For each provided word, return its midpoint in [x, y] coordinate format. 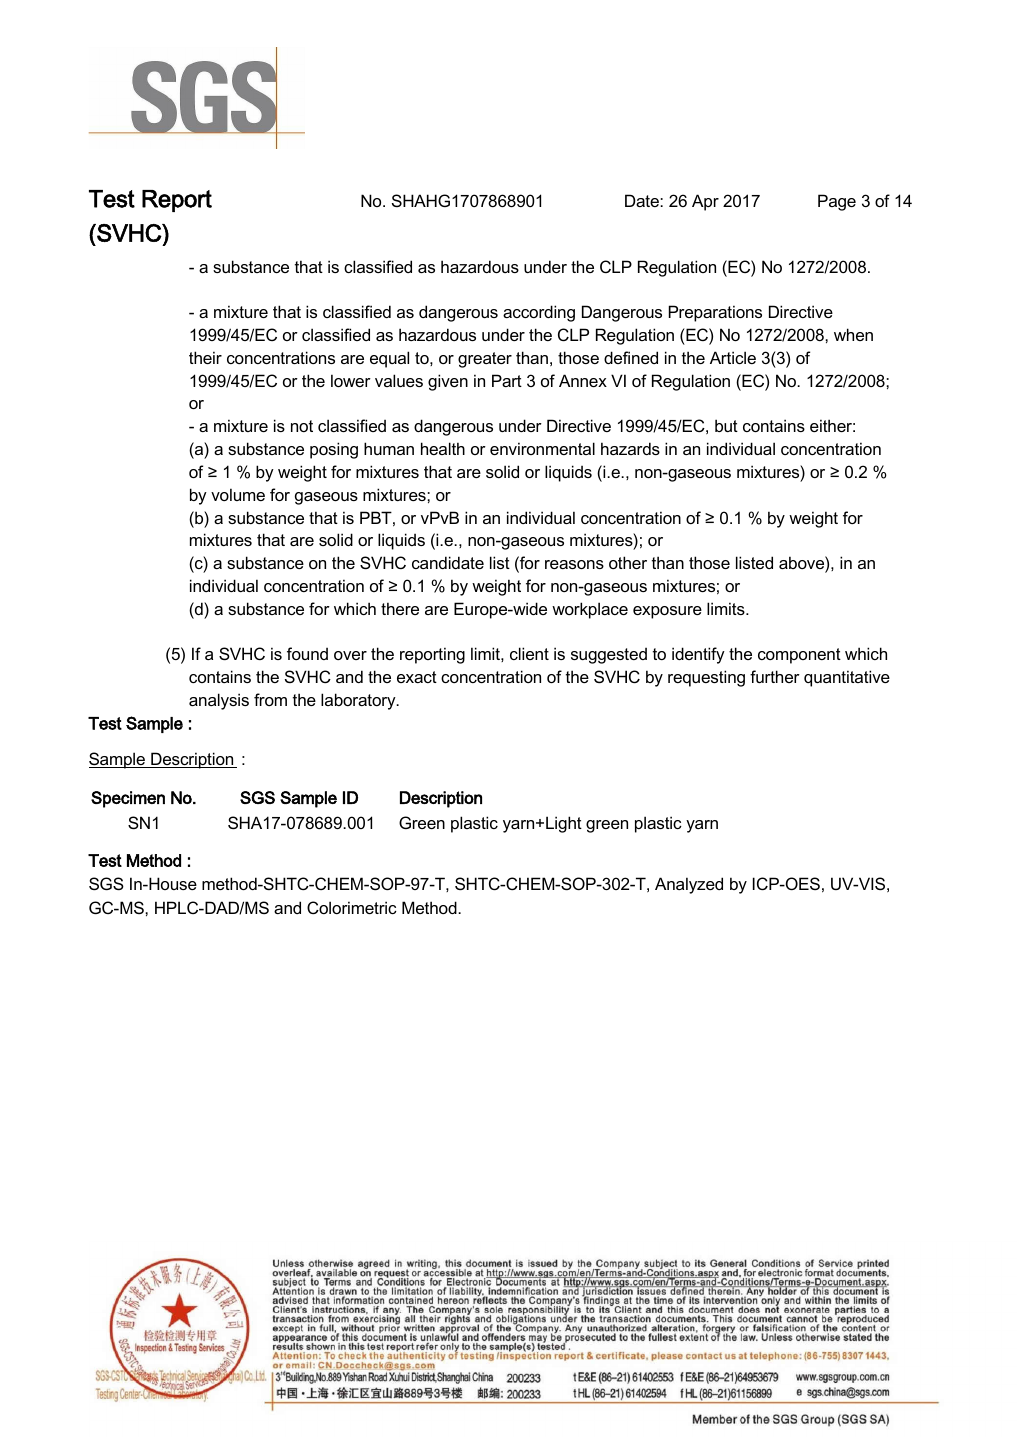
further [775, 676]
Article [733, 357]
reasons [574, 564]
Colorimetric [352, 907]
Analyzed [689, 885]
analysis [219, 701]
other [628, 562]
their [205, 357]
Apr [705, 202]
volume [238, 494]
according [539, 313]
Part [507, 380]
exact [417, 677]
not [302, 426]
